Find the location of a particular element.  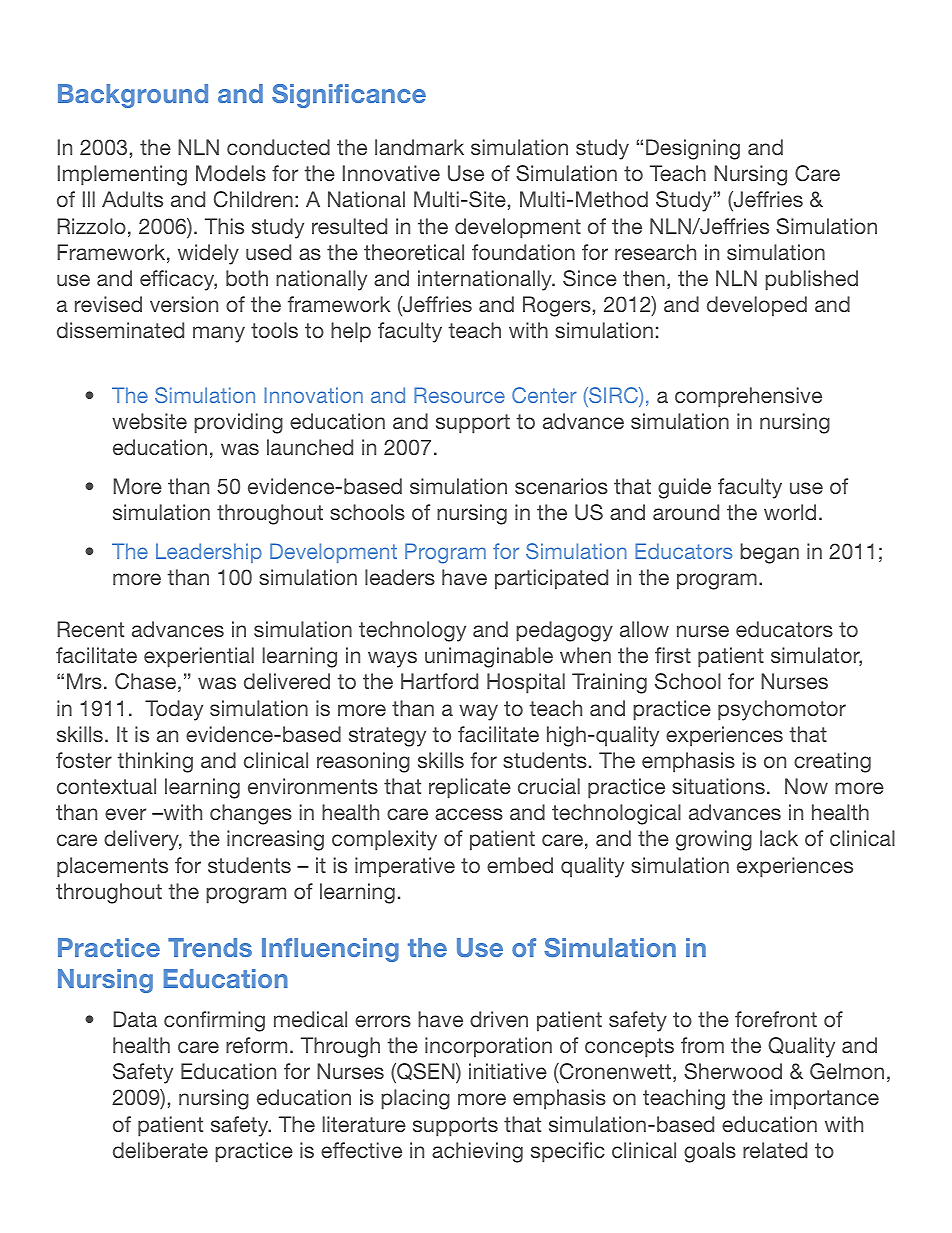

placements is located at coordinates (112, 867).
